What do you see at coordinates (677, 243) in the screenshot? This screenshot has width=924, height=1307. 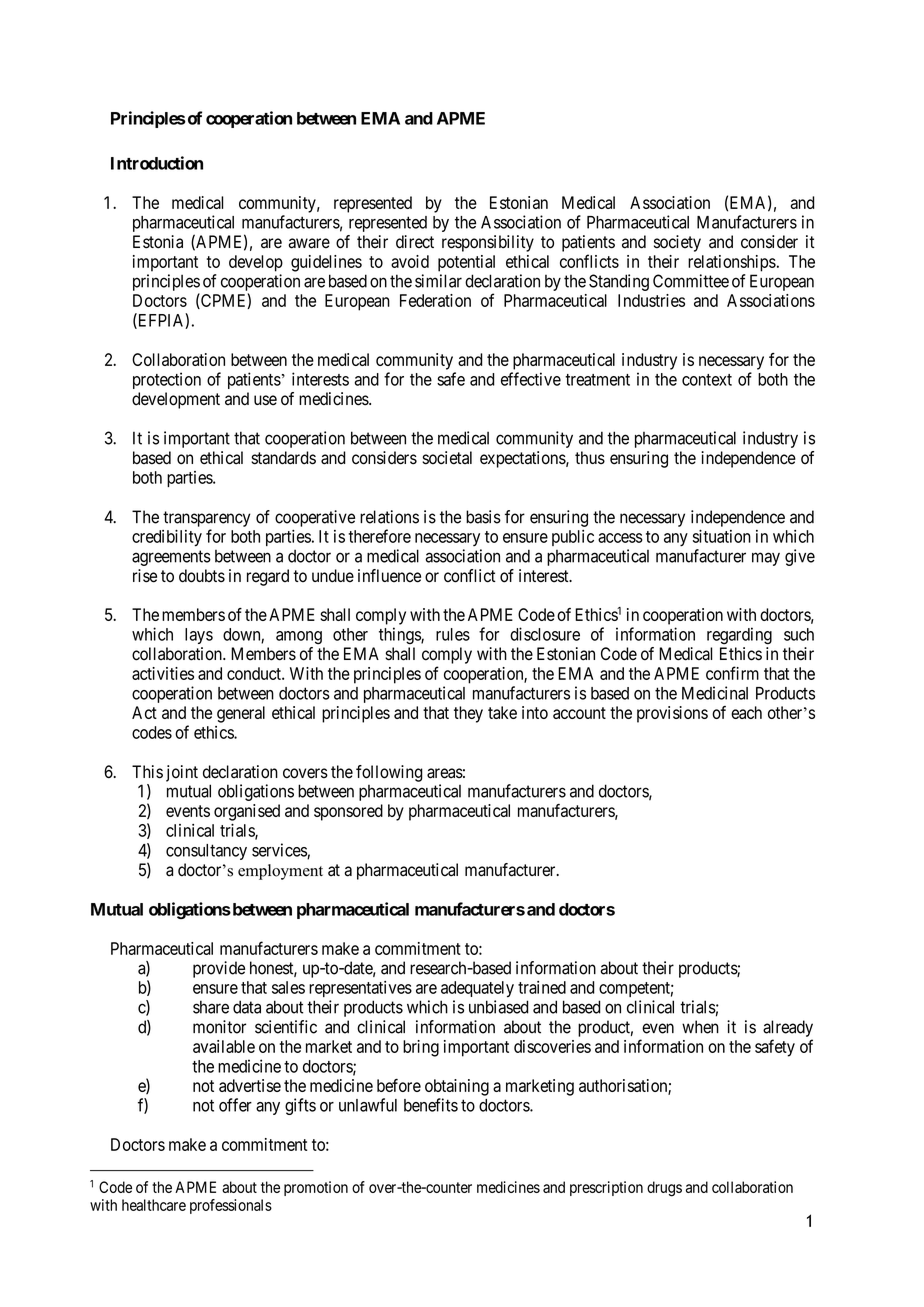 I see `society` at bounding box center [677, 243].
